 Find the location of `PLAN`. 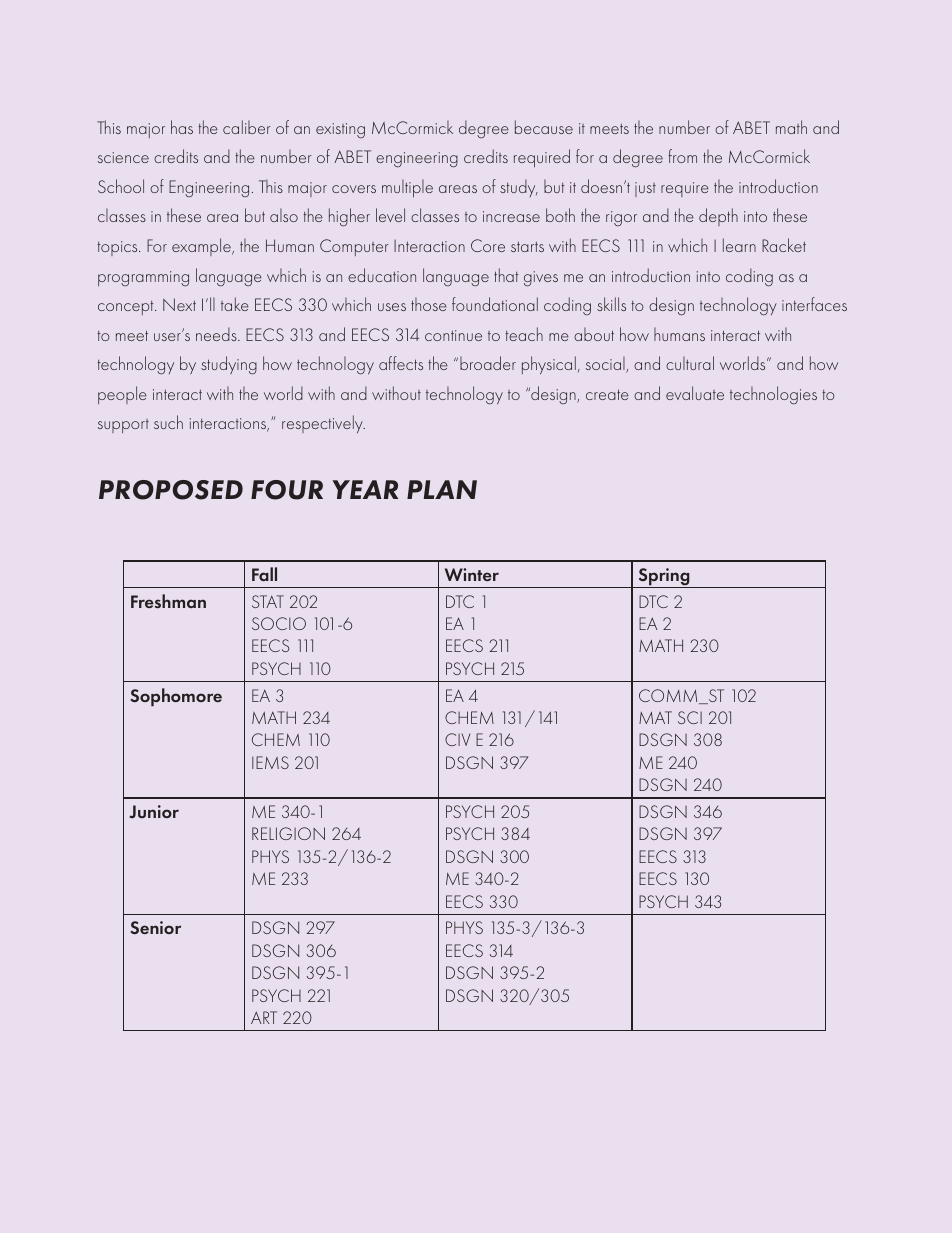

PLAN is located at coordinates (442, 489).
